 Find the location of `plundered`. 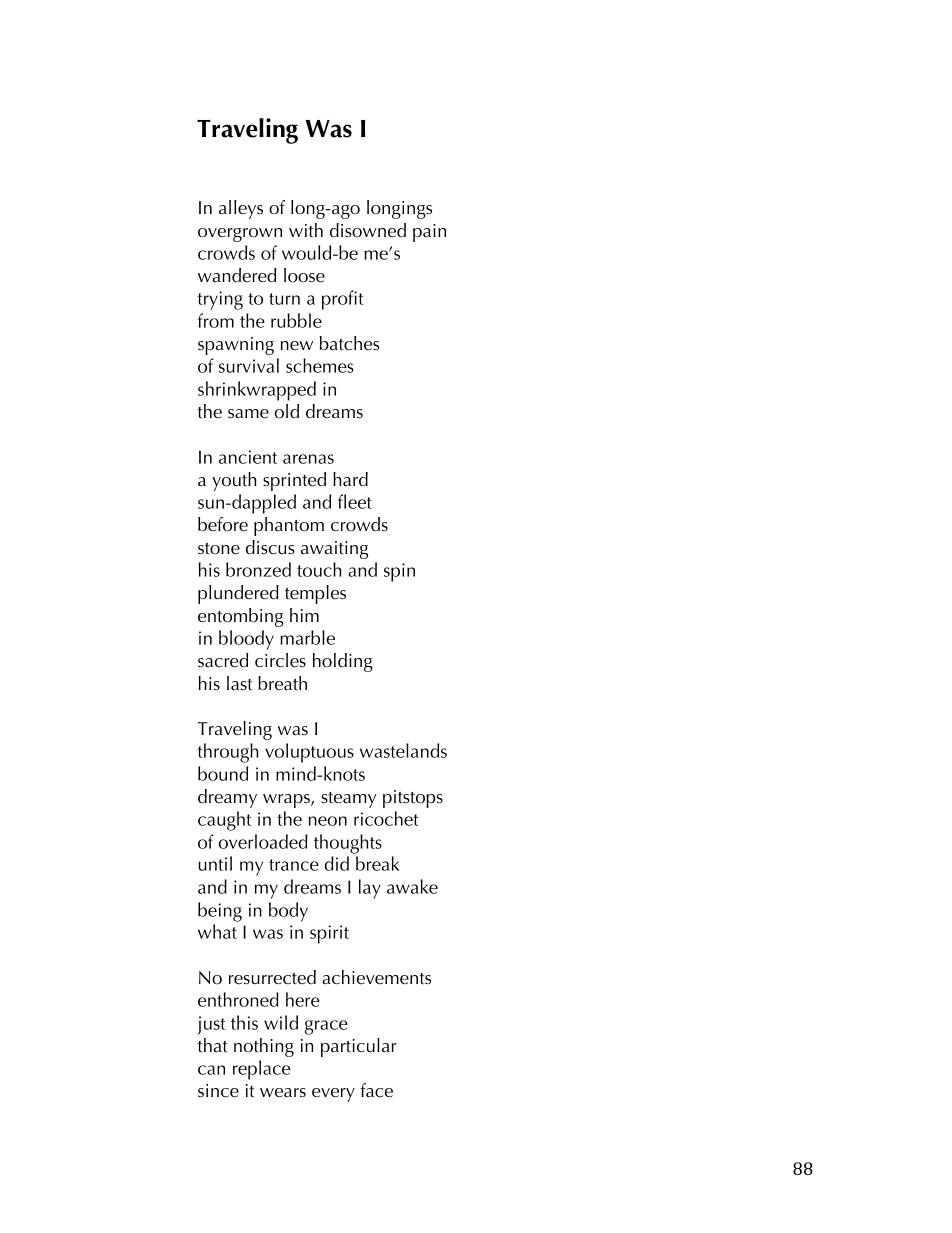

plundered is located at coordinates (238, 594).
